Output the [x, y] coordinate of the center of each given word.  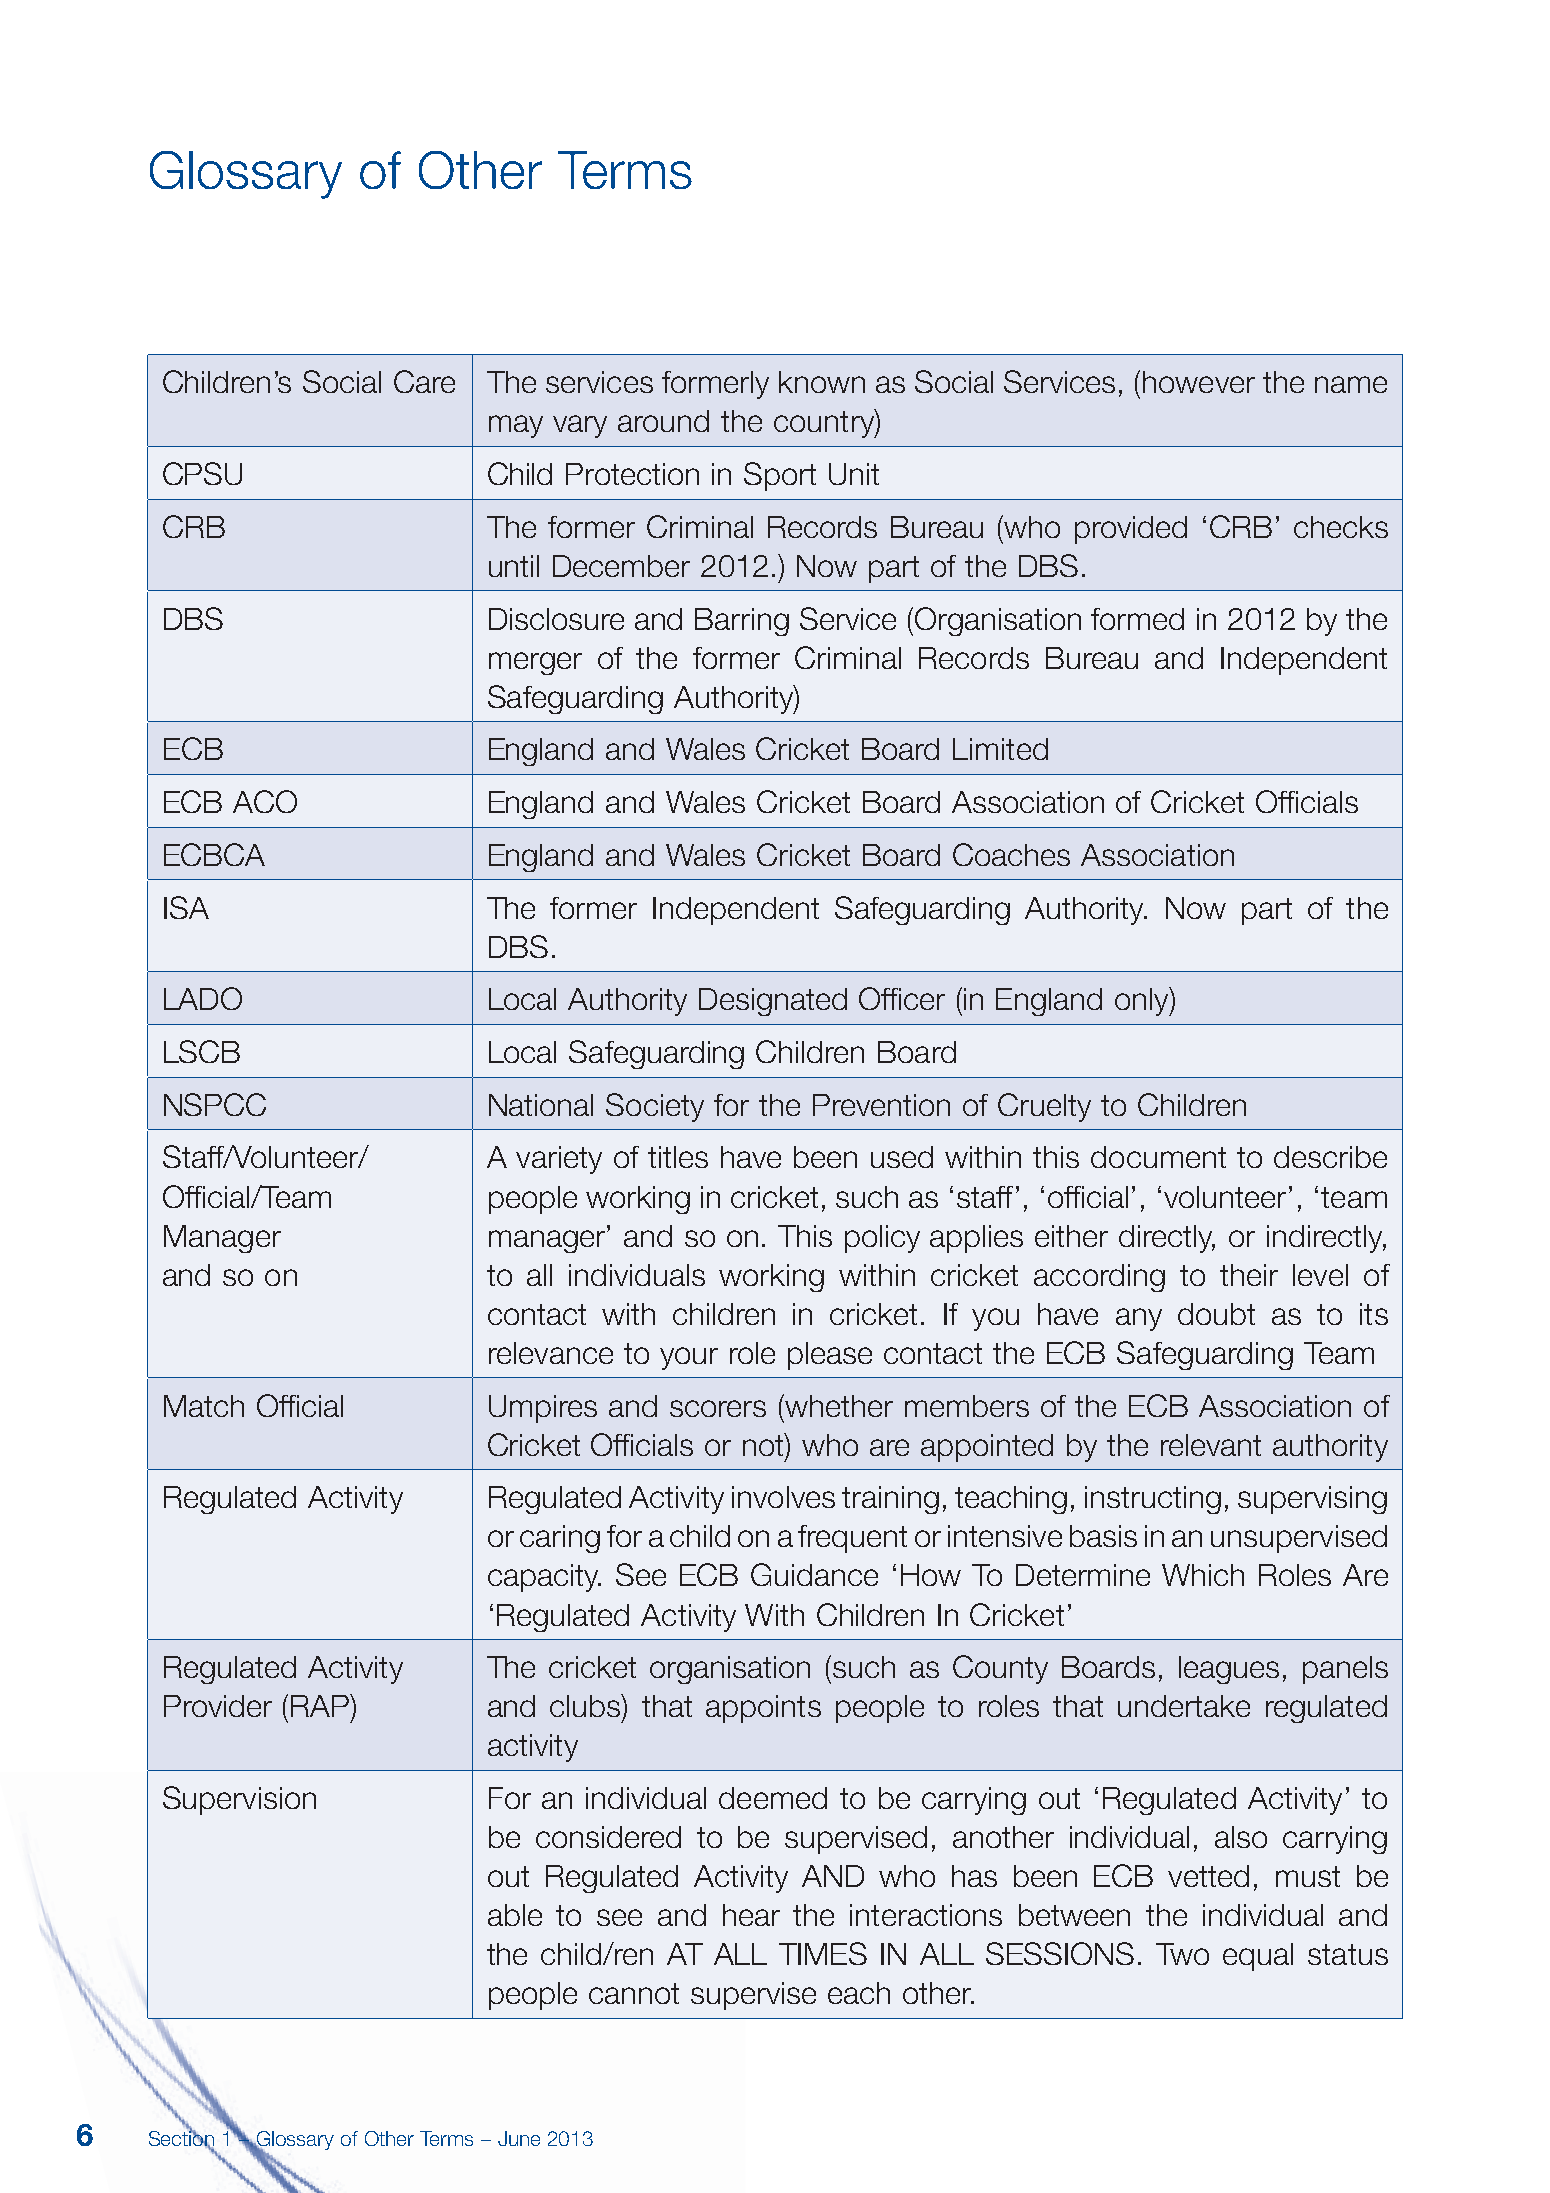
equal [1258, 1957]
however [1199, 382]
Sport [780, 476]
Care [424, 381]
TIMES [823, 1953]
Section [181, 2138]
